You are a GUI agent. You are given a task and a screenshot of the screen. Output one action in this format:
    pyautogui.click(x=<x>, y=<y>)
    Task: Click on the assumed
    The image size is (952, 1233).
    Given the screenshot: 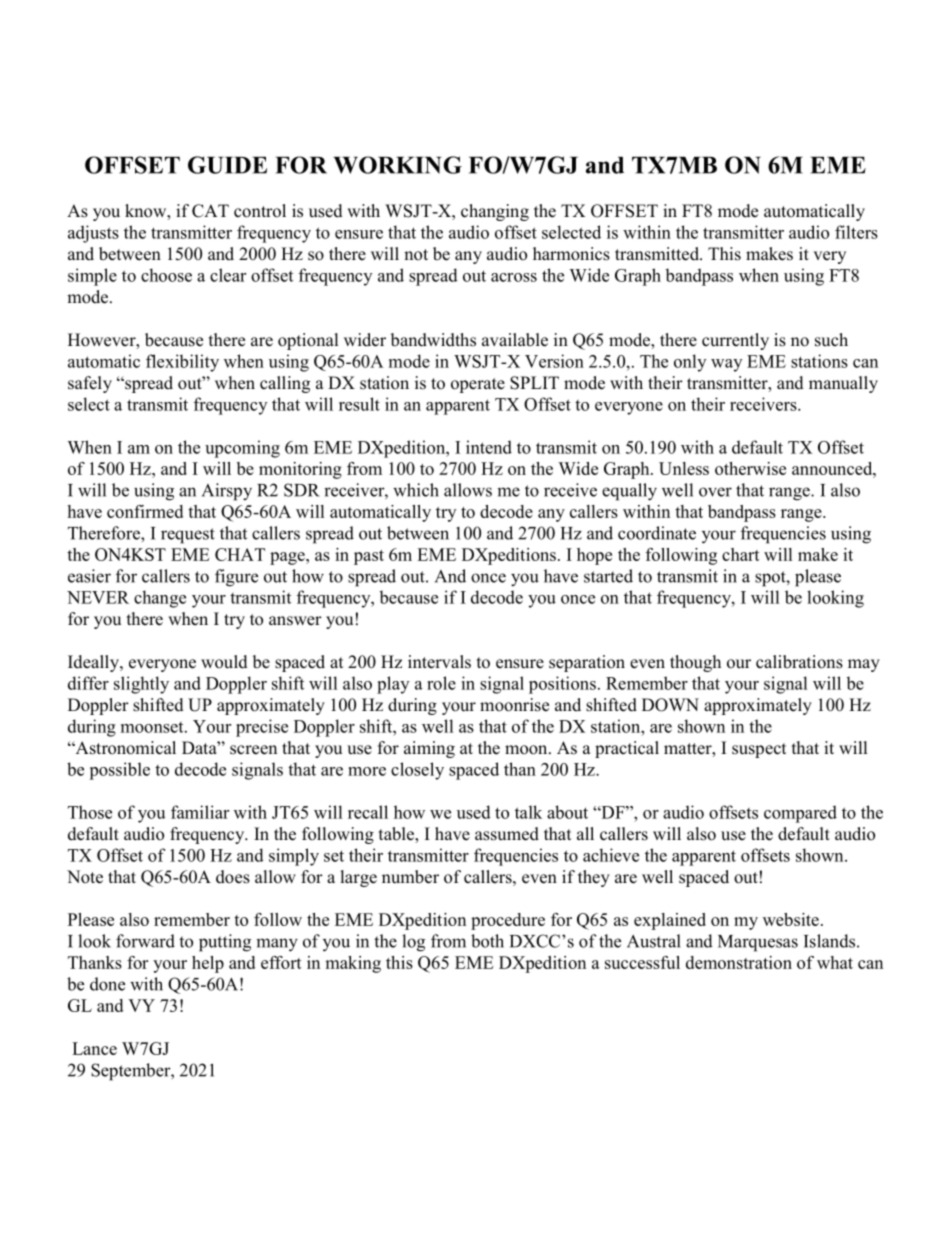 What is the action you would take?
    pyautogui.click(x=507, y=834)
